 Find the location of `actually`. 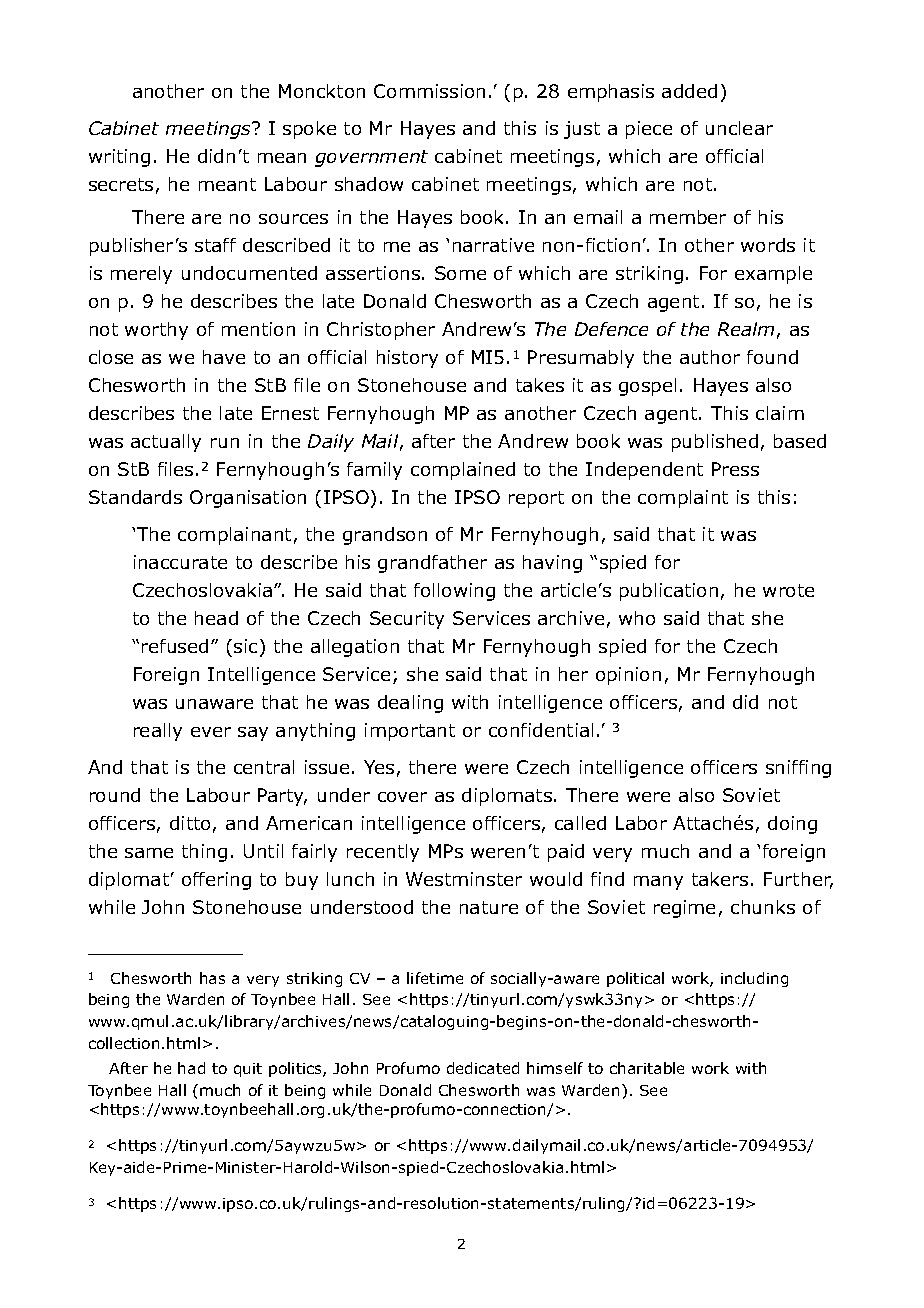

actually is located at coordinates (166, 443).
